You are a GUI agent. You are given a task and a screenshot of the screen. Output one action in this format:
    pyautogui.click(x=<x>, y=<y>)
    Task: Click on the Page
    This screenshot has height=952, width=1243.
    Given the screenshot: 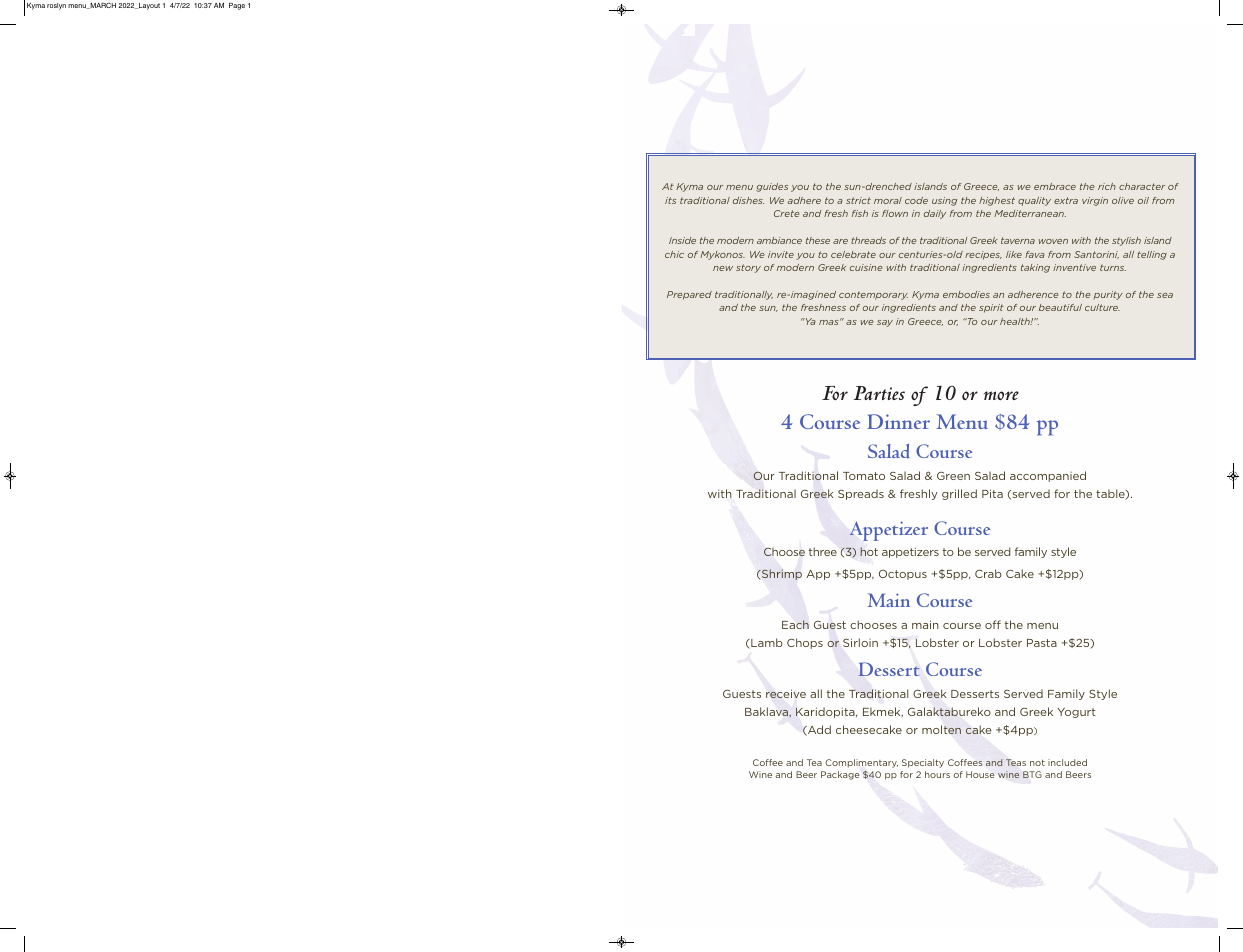 What is the action you would take?
    pyautogui.click(x=237, y=6)
